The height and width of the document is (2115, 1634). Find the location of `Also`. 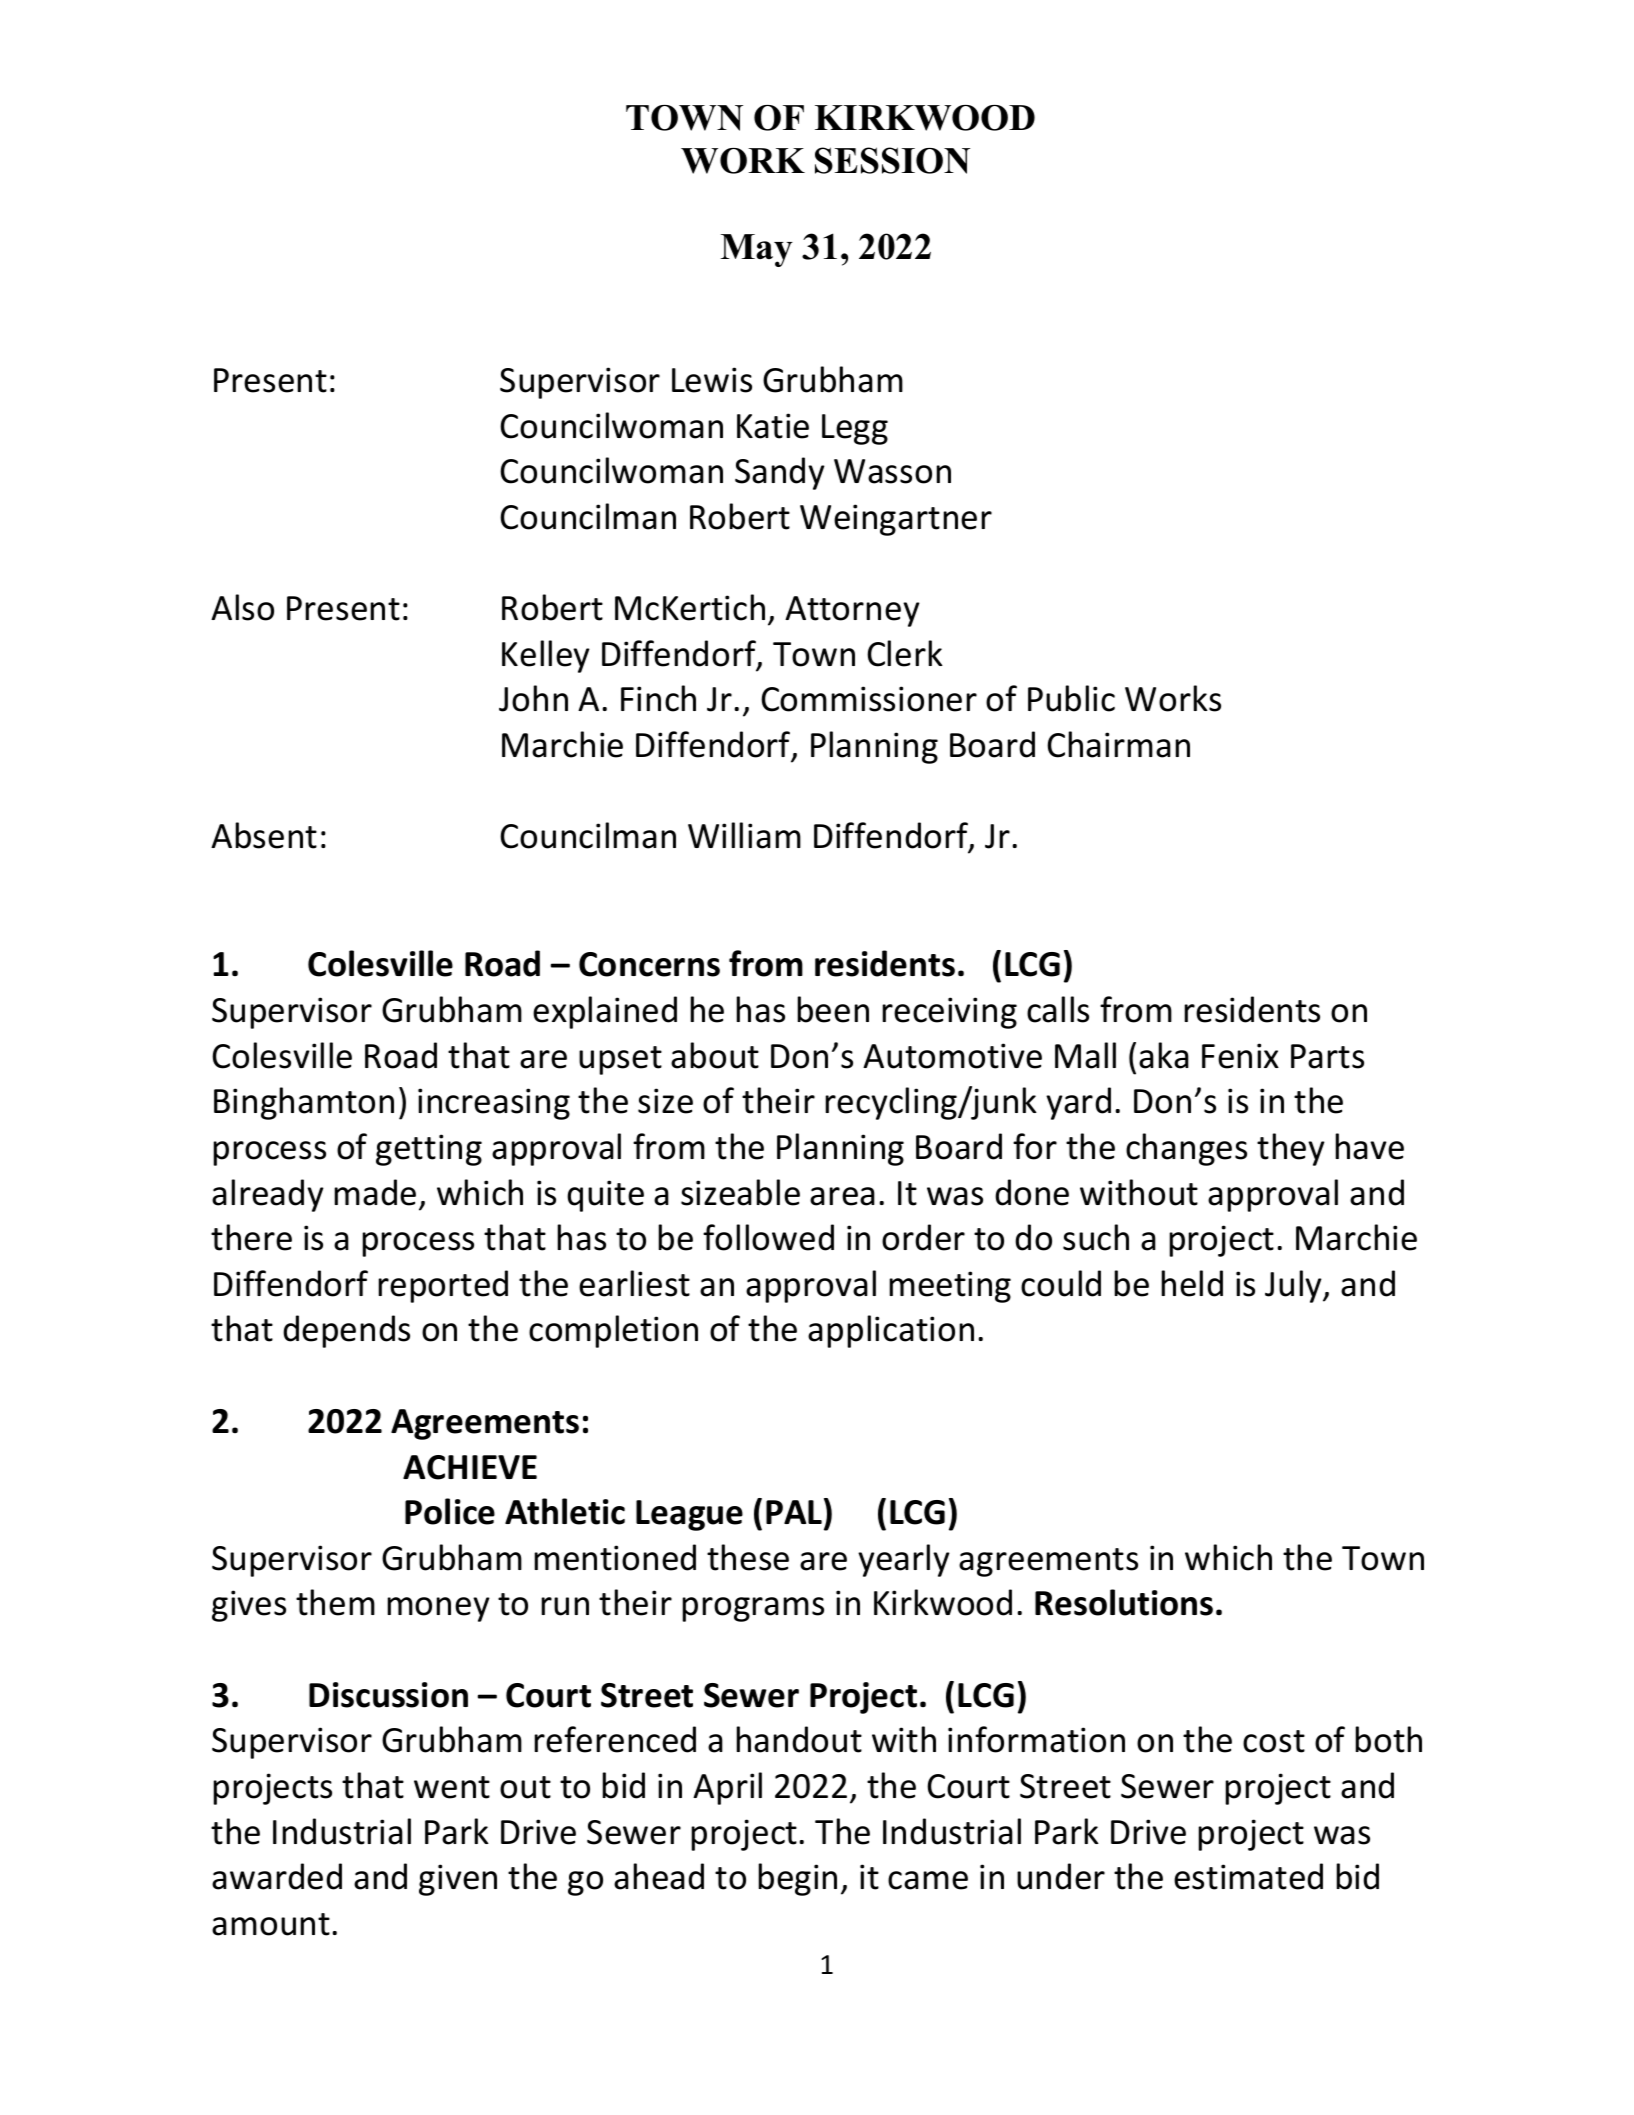

Also is located at coordinates (242, 607).
